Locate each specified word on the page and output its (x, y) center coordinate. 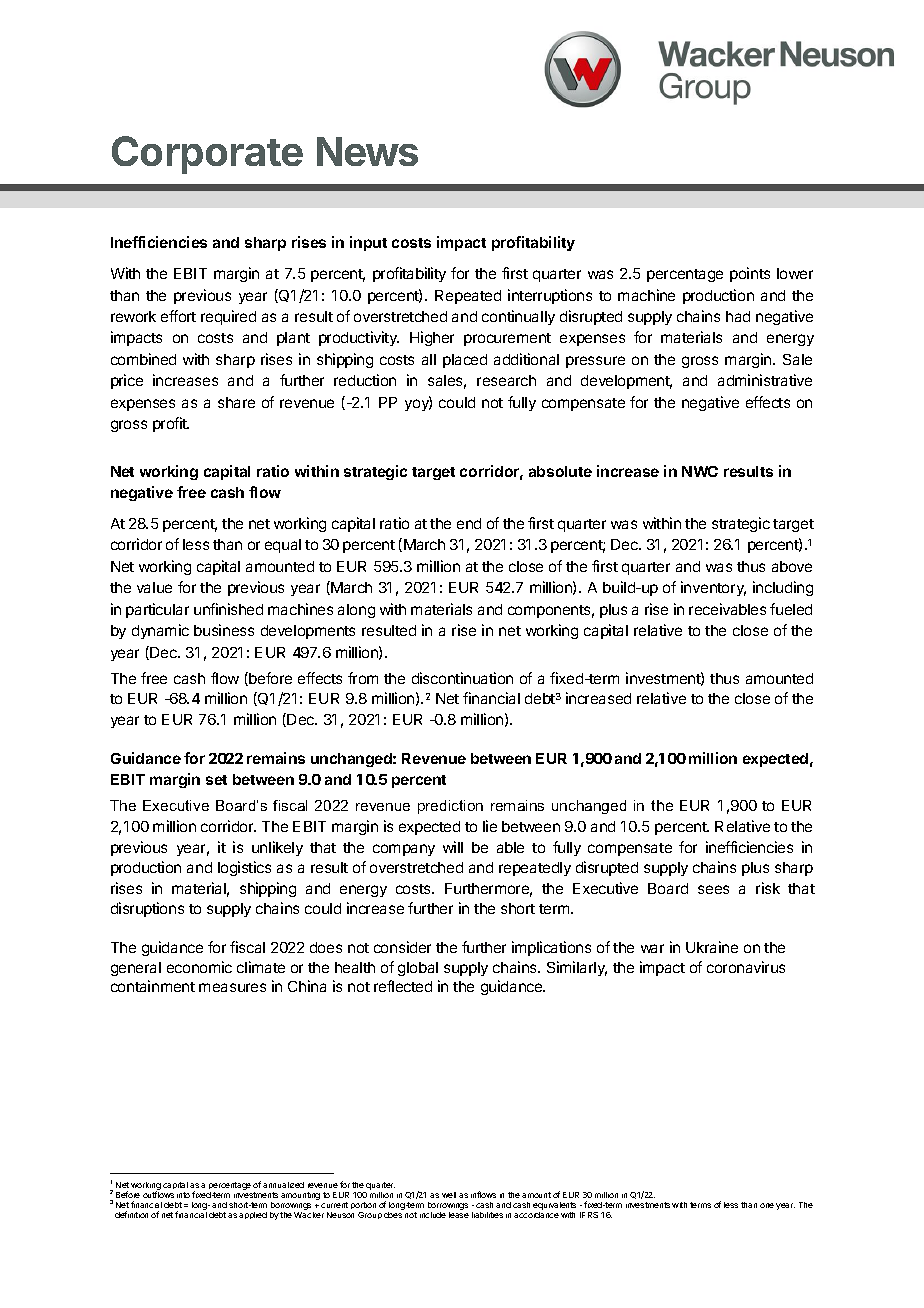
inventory (713, 588)
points (750, 274)
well (449, 1195)
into (183, 1195)
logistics (244, 868)
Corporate (207, 155)
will (453, 847)
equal (283, 546)
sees (713, 889)
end (469, 523)
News (367, 151)
